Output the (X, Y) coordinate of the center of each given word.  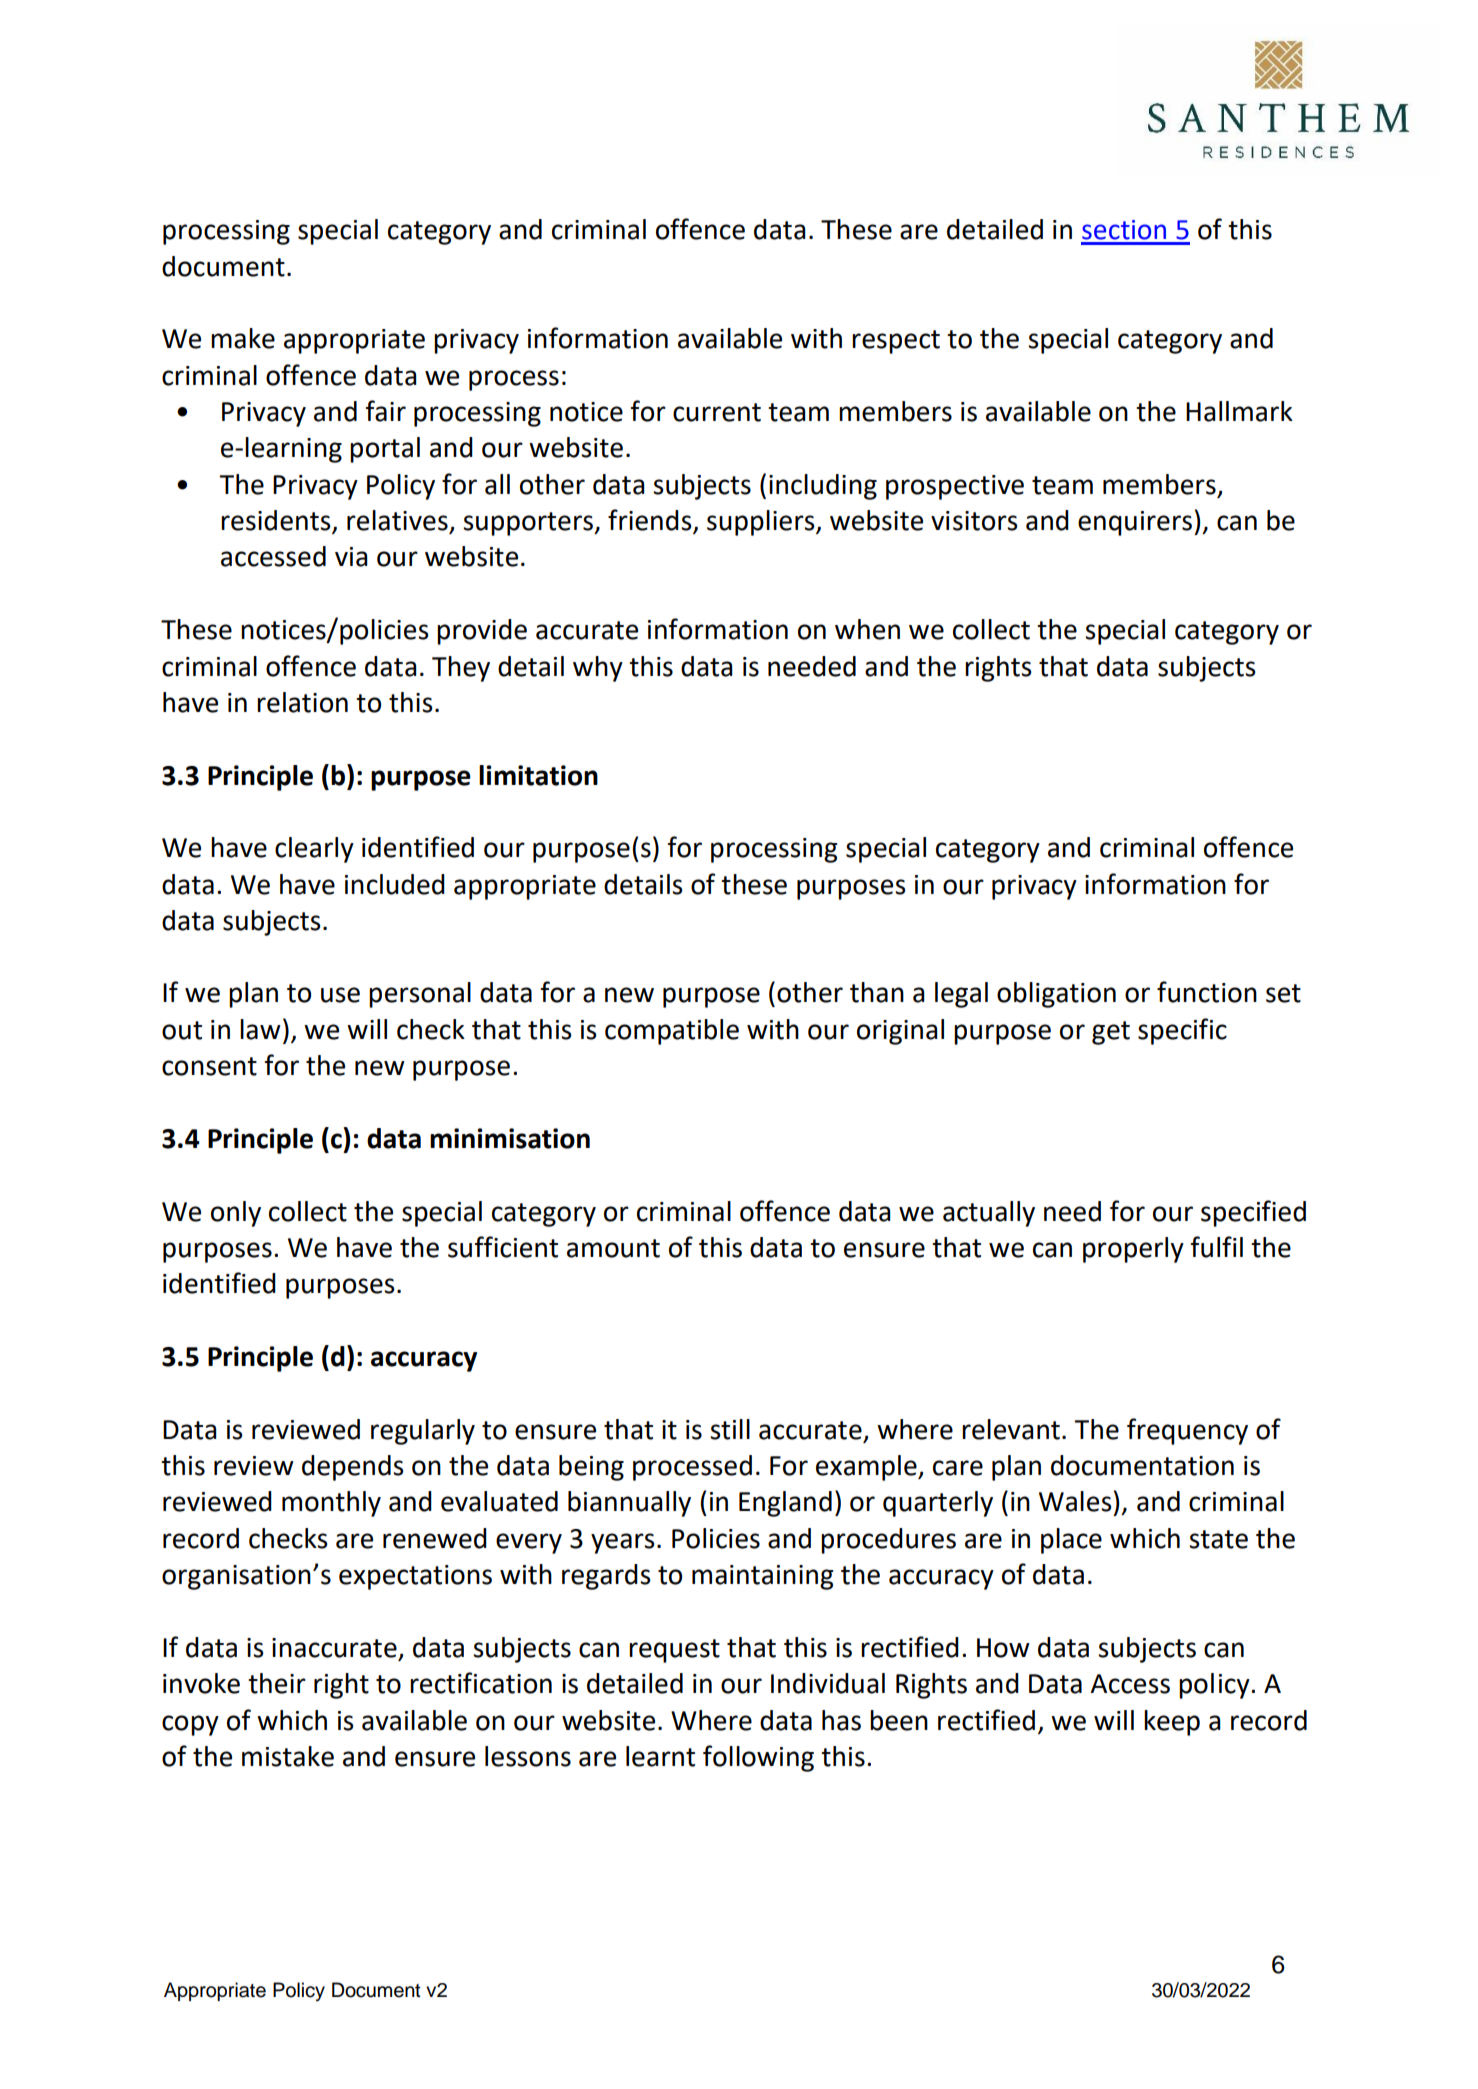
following (758, 1758)
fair (386, 411)
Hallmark (1239, 411)
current (717, 412)
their (277, 1683)
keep (1172, 1723)
